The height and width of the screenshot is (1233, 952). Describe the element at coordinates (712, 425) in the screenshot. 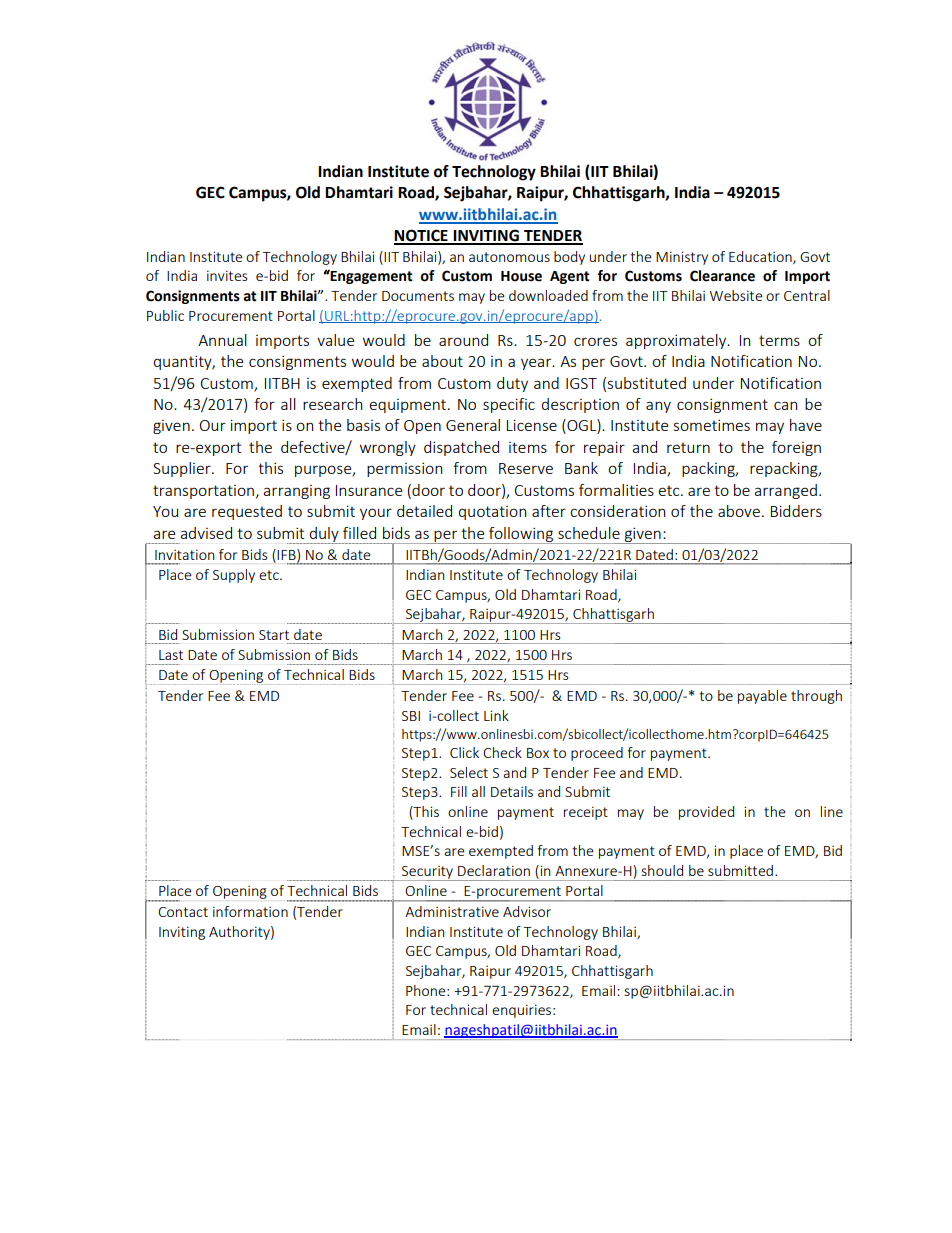

I see `sometimes` at that location.
